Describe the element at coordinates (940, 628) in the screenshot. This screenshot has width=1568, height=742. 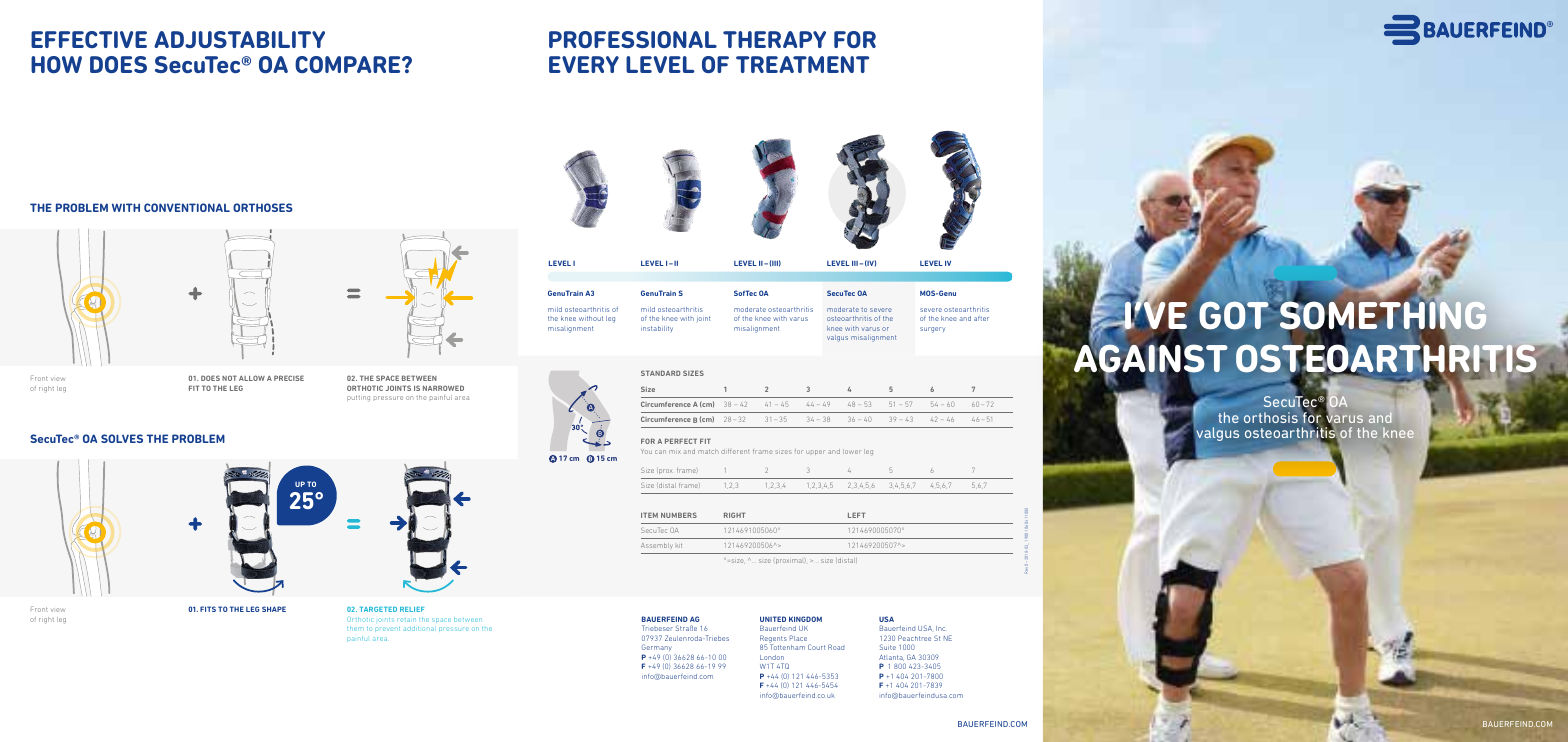
I see `Inc` at that location.
